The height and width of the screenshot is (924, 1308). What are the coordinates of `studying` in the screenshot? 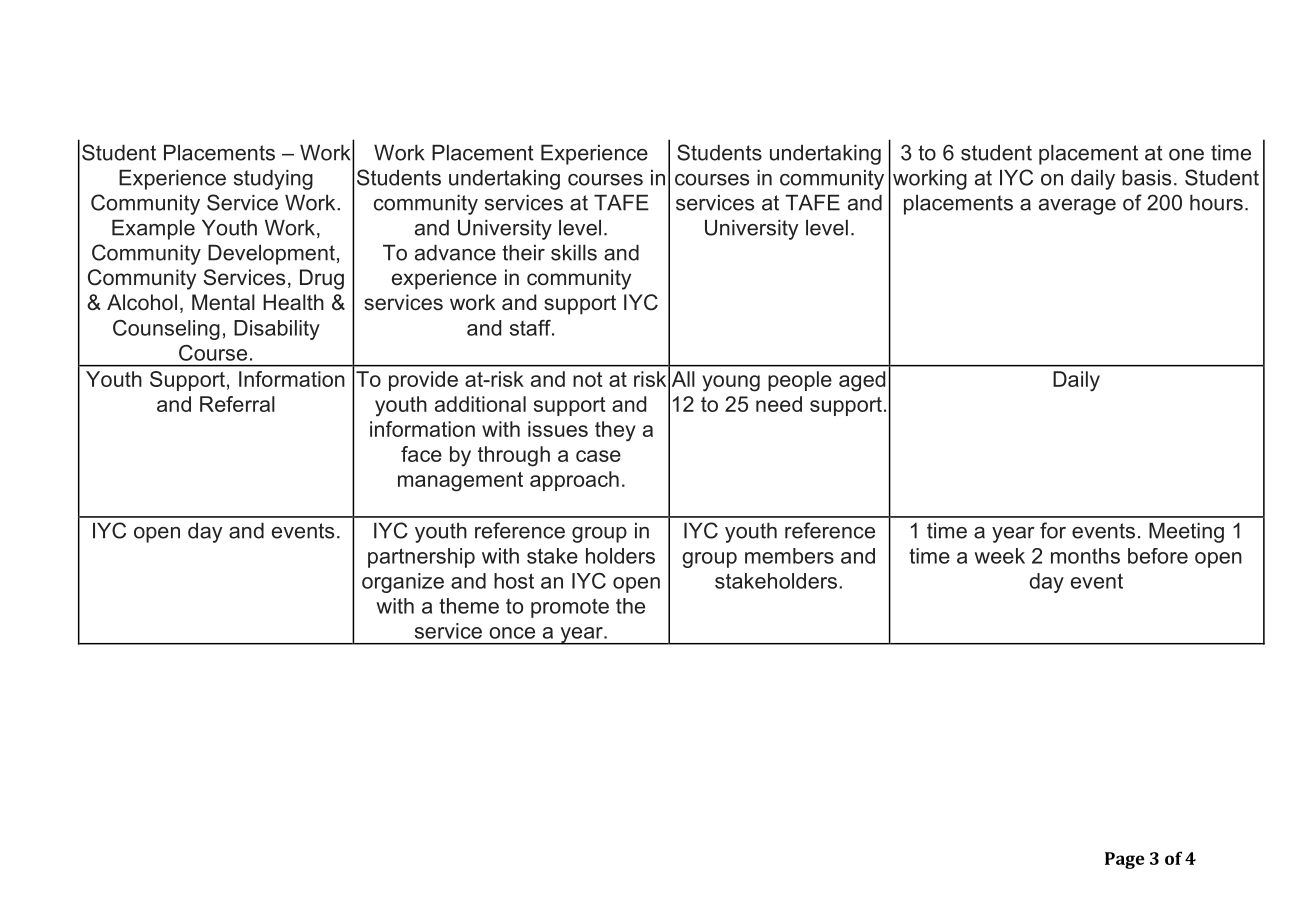 It's located at (273, 179).
